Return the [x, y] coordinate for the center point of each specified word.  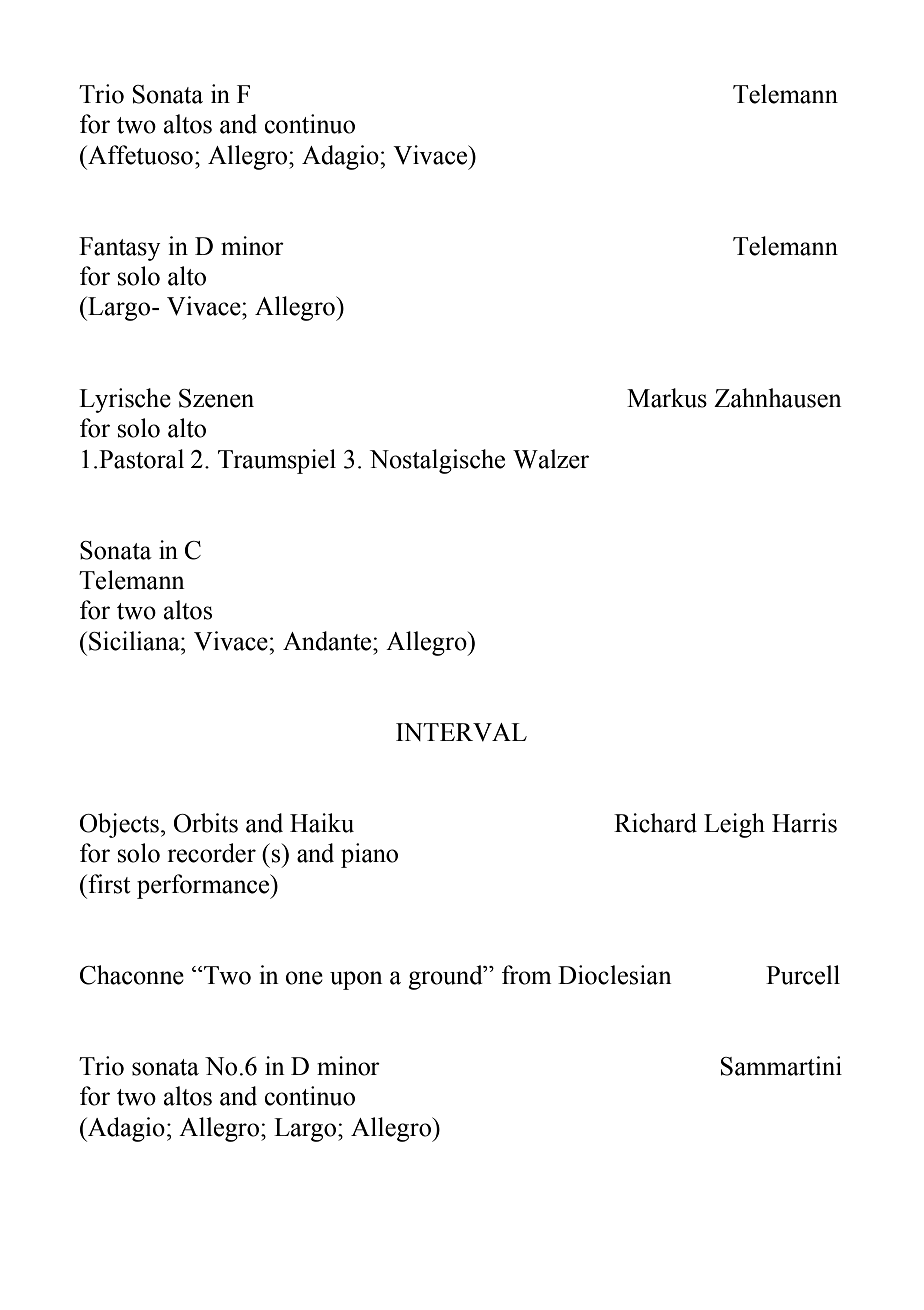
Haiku [322, 823]
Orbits [206, 823]
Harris [804, 823]
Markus [667, 398]
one [304, 978]
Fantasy [120, 249]
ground [446, 977]
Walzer [551, 459]
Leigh [734, 825]
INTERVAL [461, 732]
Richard [655, 823]
